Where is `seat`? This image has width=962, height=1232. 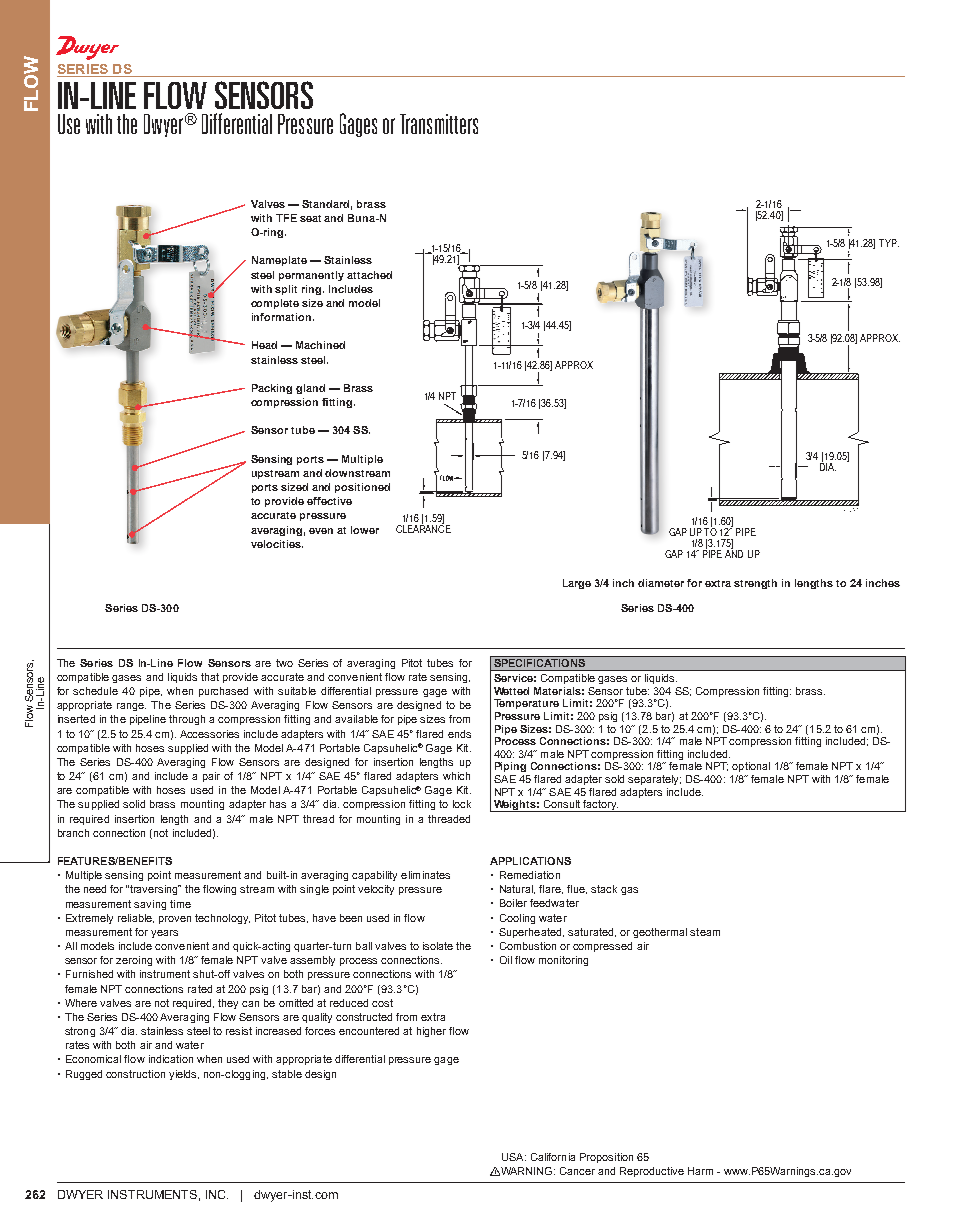
seat is located at coordinates (310, 218).
